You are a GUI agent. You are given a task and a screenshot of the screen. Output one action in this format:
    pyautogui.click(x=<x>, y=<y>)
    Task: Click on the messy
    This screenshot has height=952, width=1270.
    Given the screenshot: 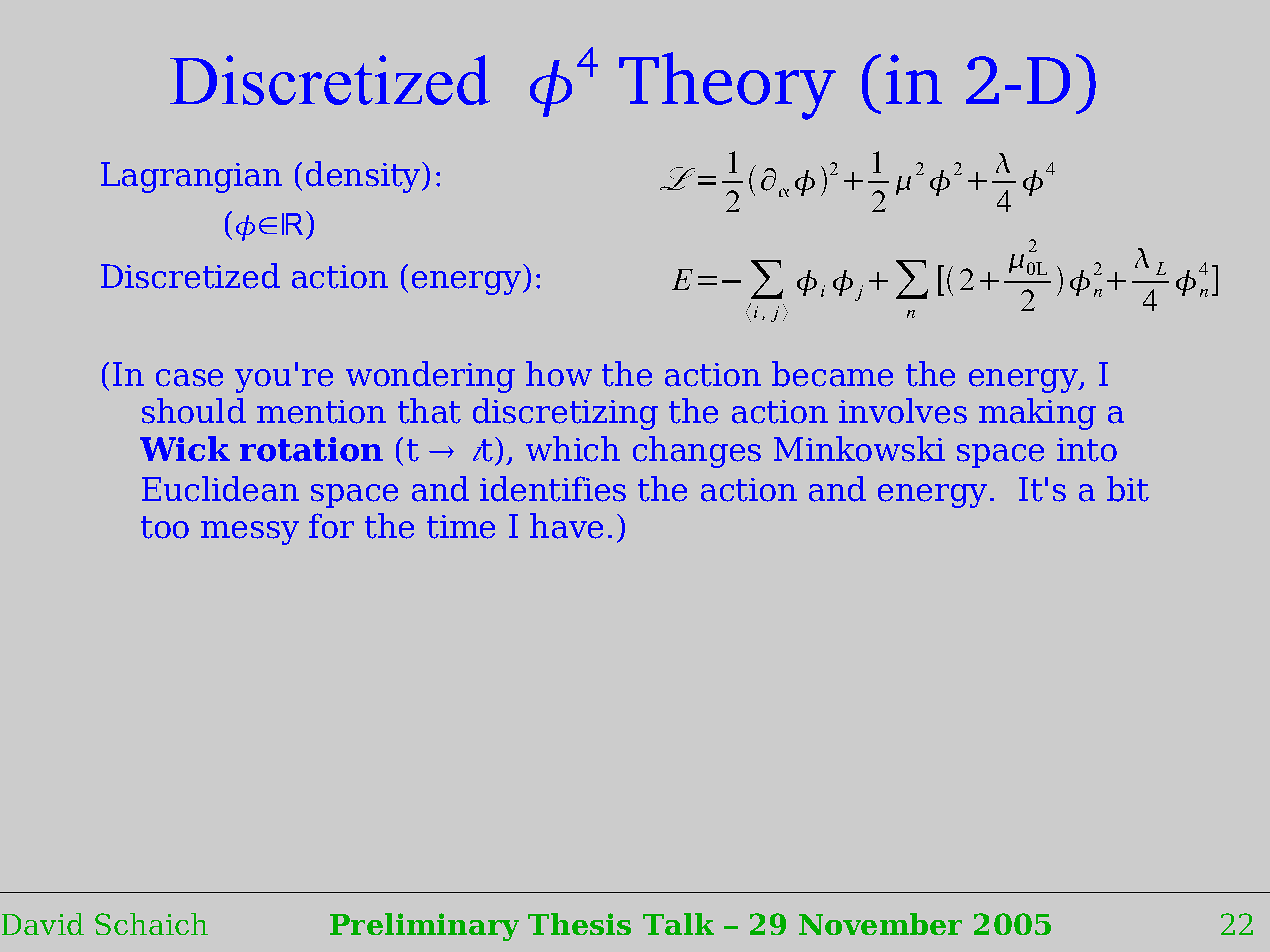 What is the action you would take?
    pyautogui.click(x=250, y=533)
